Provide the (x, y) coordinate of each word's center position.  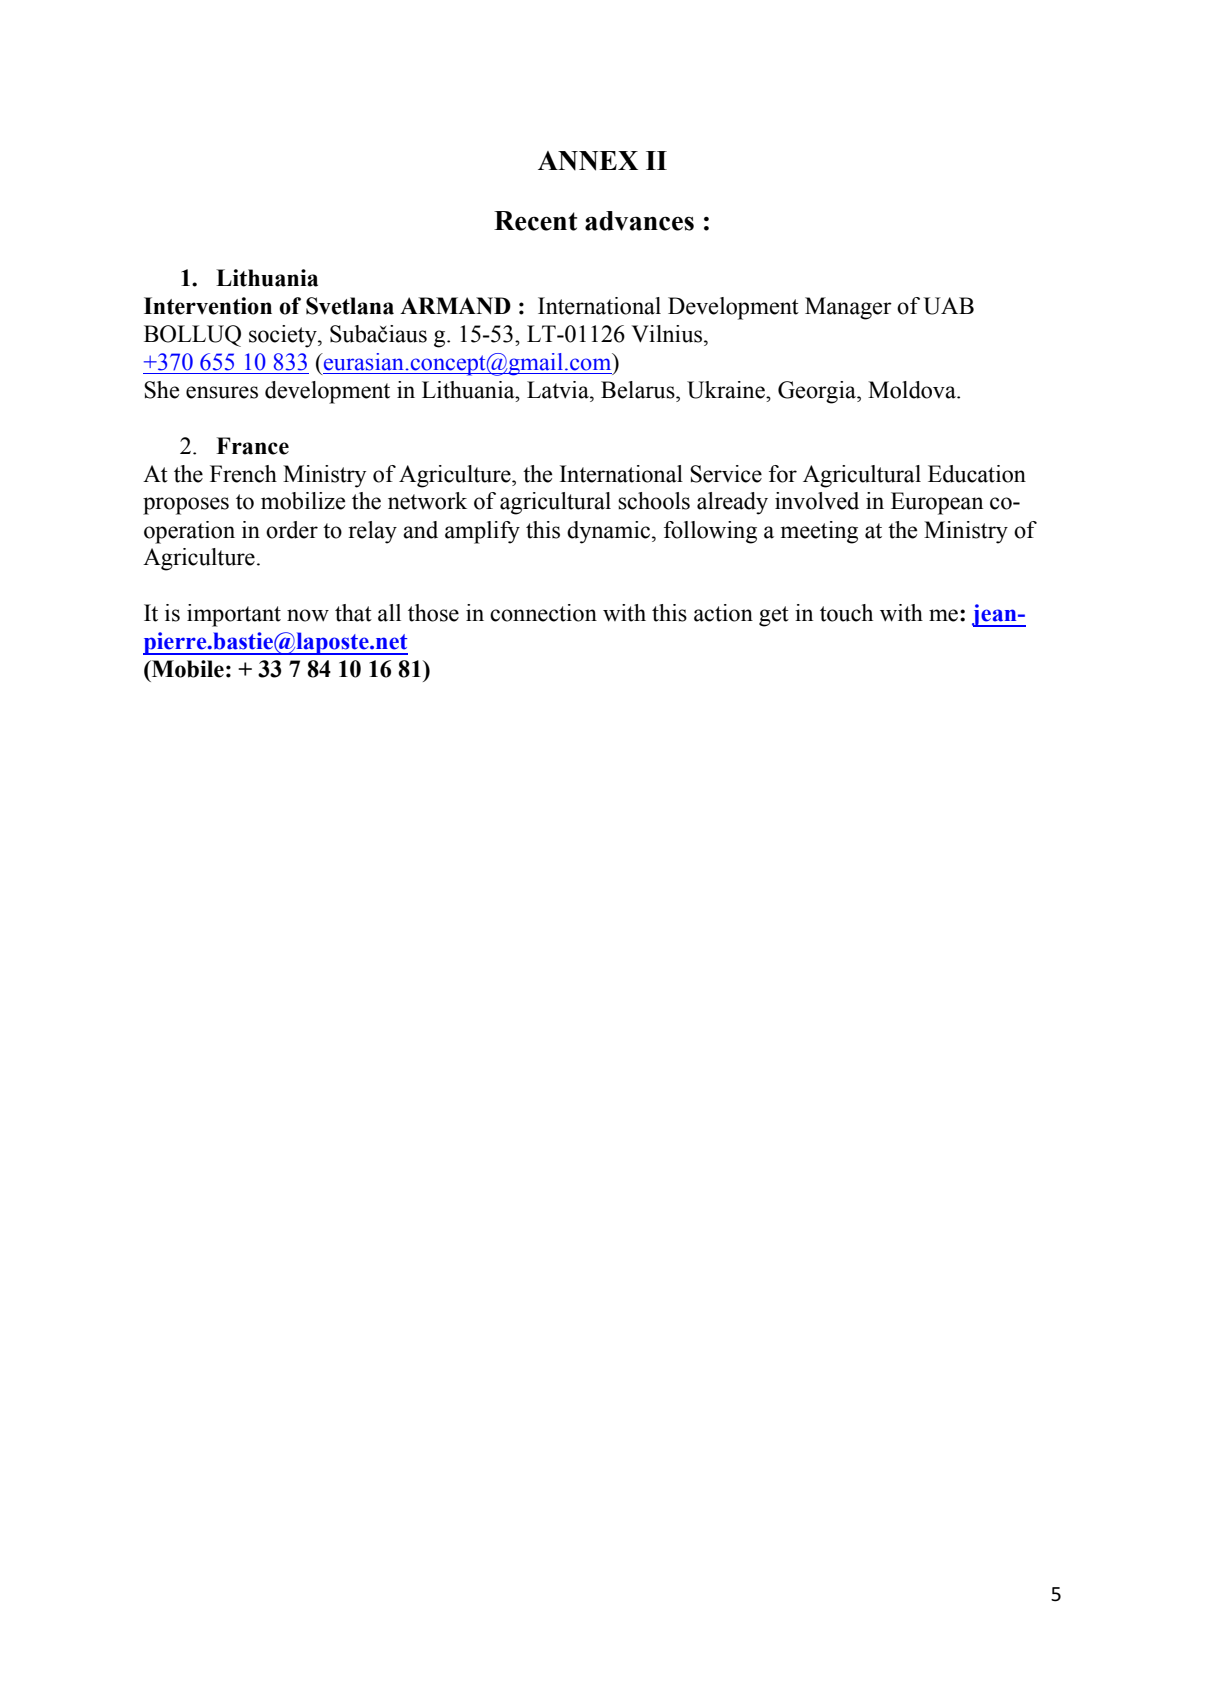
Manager (848, 308)
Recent (535, 221)
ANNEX (588, 161)
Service (726, 474)
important (234, 615)
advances (639, 221)
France (252, 446)
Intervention (208, 306)
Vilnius (668, 334)
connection (543, 613)
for (783, 474)
